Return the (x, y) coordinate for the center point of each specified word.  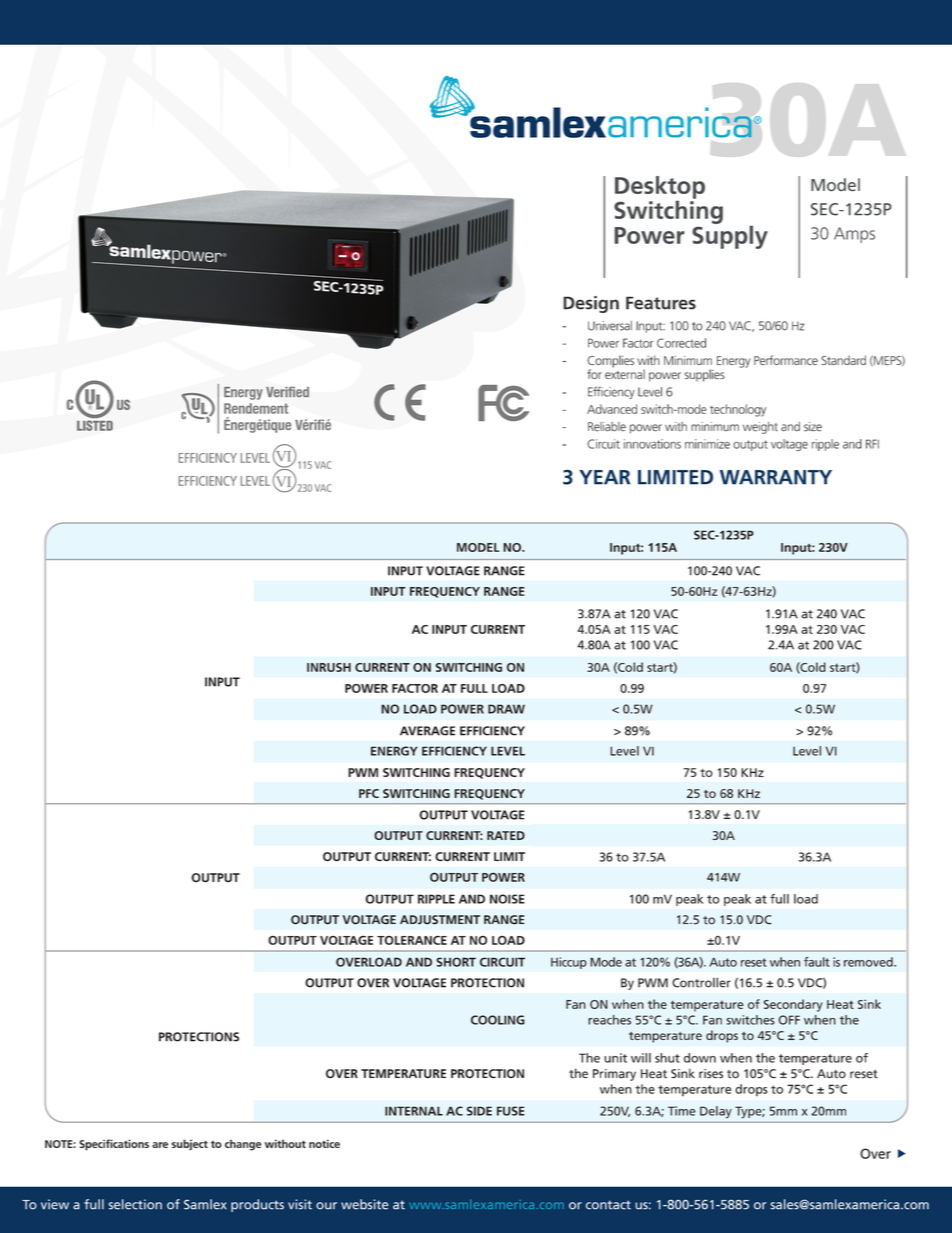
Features (661, 303)
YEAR (604, 477)
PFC (369, 793)
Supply (730, 236)
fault (817, 962)
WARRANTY (776, 477)
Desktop (660, 187)
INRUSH (329, 667)
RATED (506, 835)
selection (135, 1204)
